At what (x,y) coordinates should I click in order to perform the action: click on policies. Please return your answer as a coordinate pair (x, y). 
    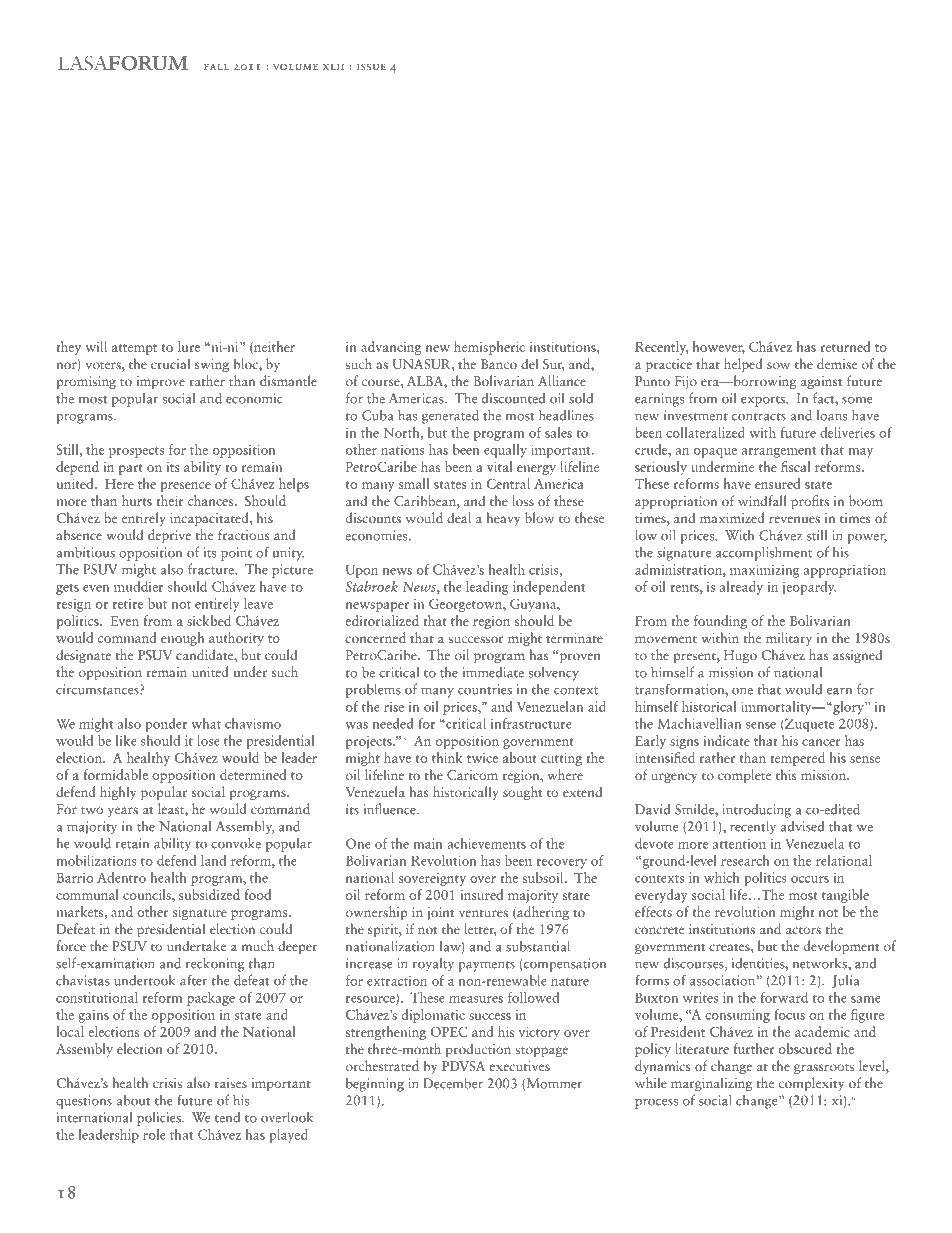
    Looking at the image, I should click on (160, 1118).
